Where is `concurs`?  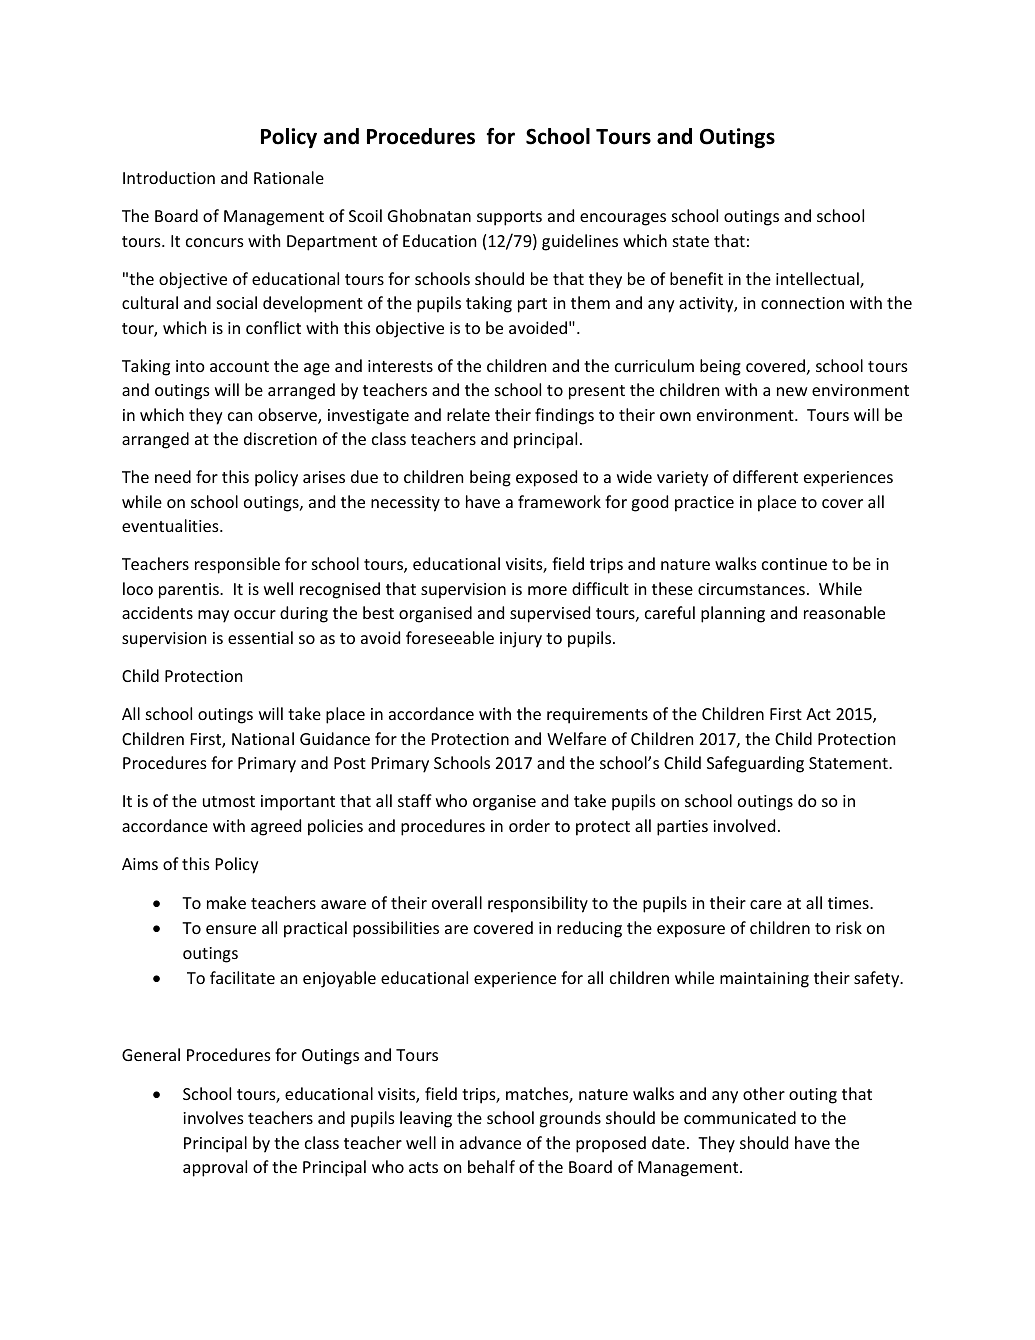 concurs is located at coordinates (215, 242).
